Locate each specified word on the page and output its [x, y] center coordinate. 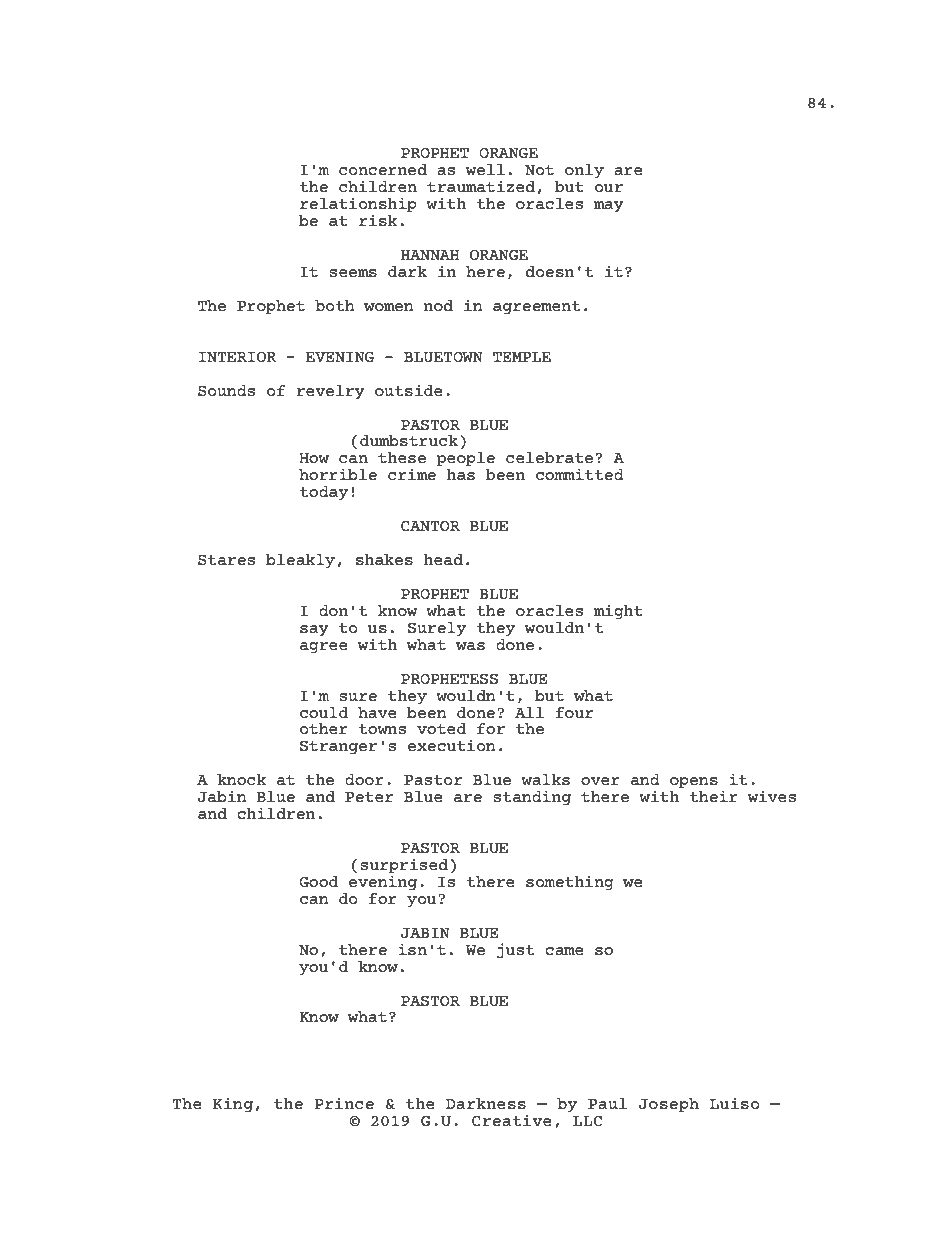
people [465, 459]
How [314, 458]
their [714, 796]
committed [580, 474]
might [618, 612]
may [609, 207]
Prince [344, 1103]
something [570, 883]
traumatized [481, 186]
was [470, 646]
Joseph [669, 1105]
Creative [512, 1120]
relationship [358, 206]
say [314, 631]
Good [318, 881]
